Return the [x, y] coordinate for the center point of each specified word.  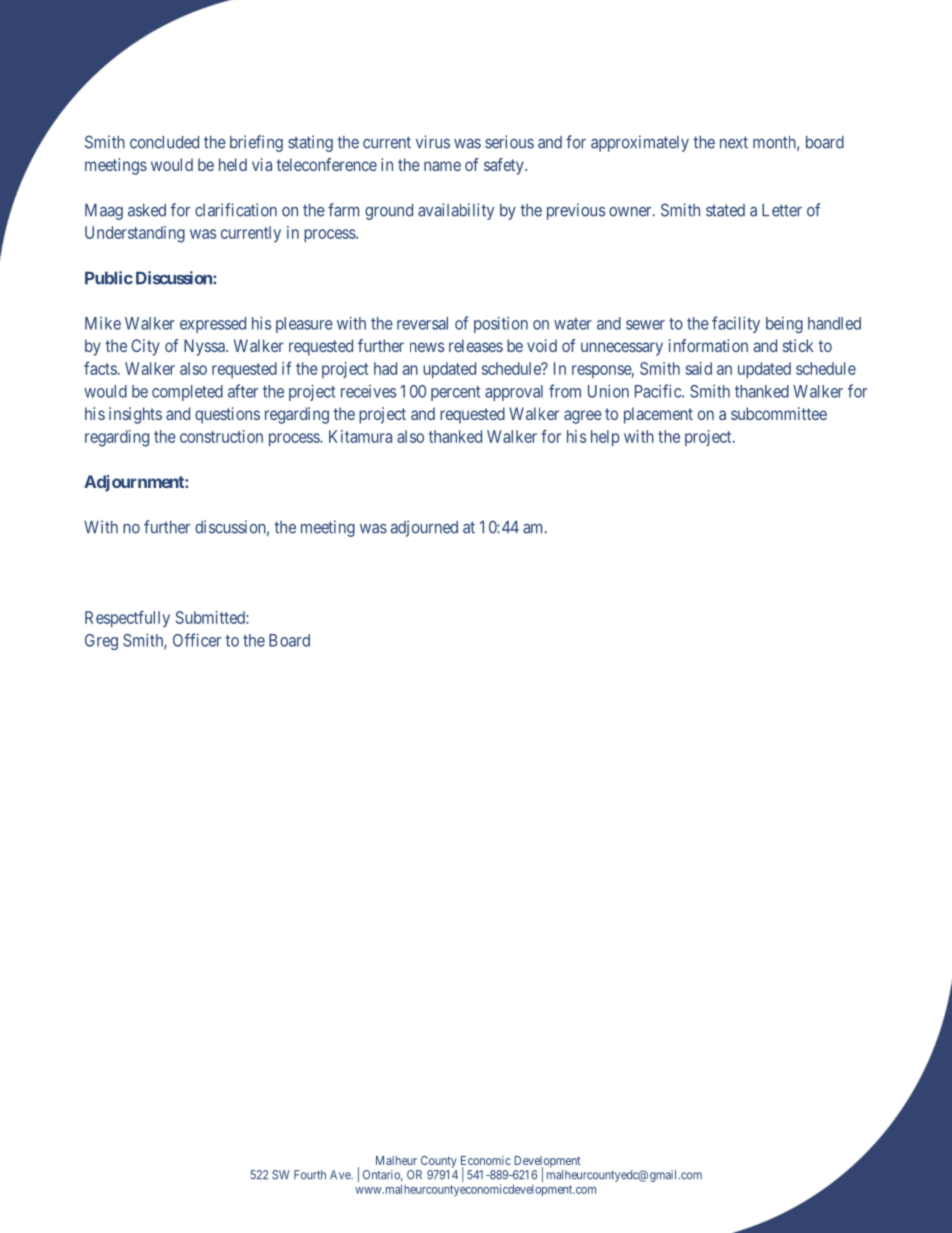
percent [455, 393]
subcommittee [779, 413]
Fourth [310, 1175]
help [605, 438]
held [233, 164]
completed [187, 393]
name [442, 166]
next [734, 142]
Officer [197, 640]
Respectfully [127, 618]
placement [658, 415]
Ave [341, 1175]
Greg [101, 642]
